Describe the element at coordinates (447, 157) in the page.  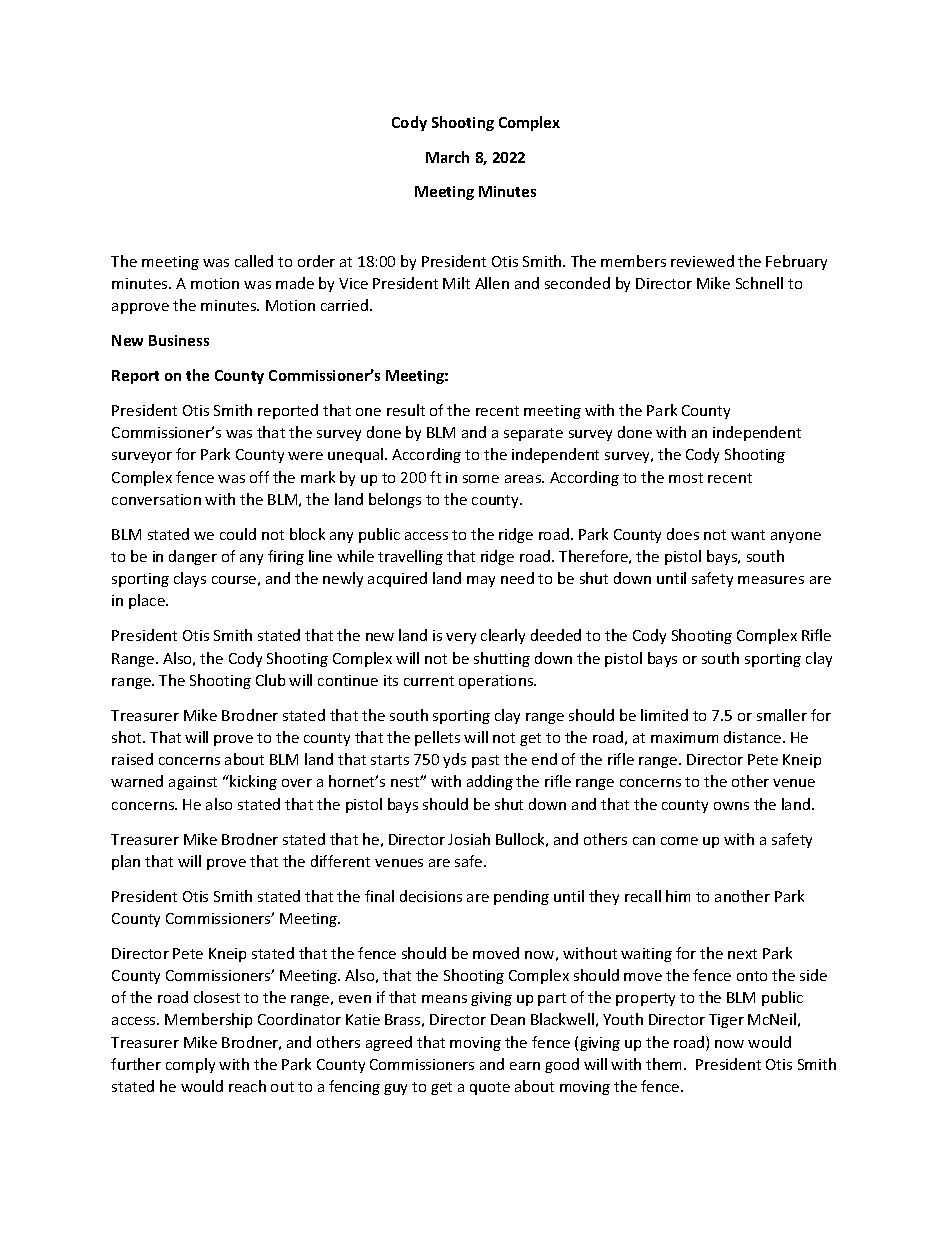
I see `March` at that location.
